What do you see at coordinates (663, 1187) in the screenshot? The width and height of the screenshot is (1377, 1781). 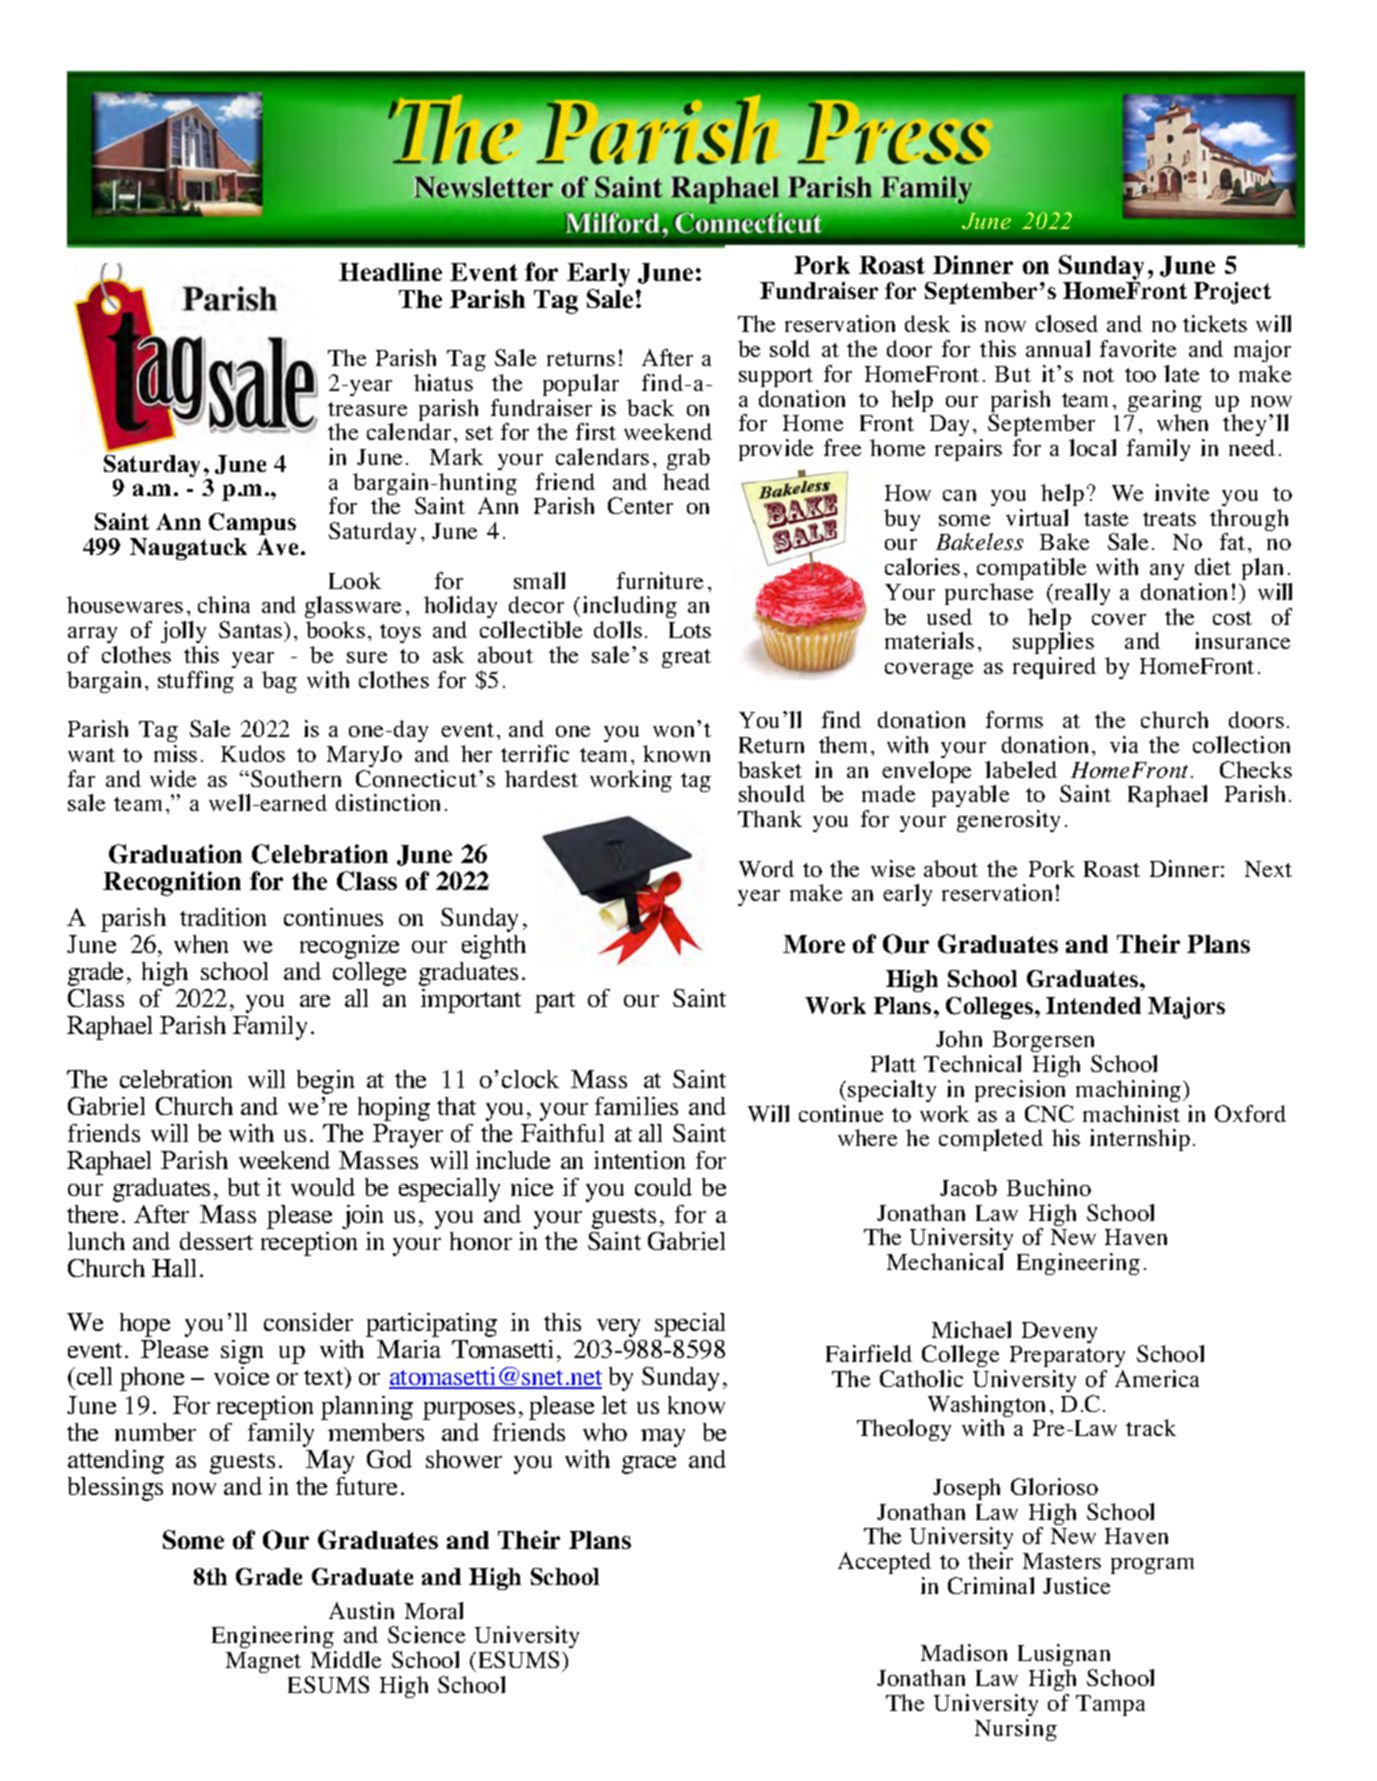 I see `could` at bounding box center [663, 1187].
